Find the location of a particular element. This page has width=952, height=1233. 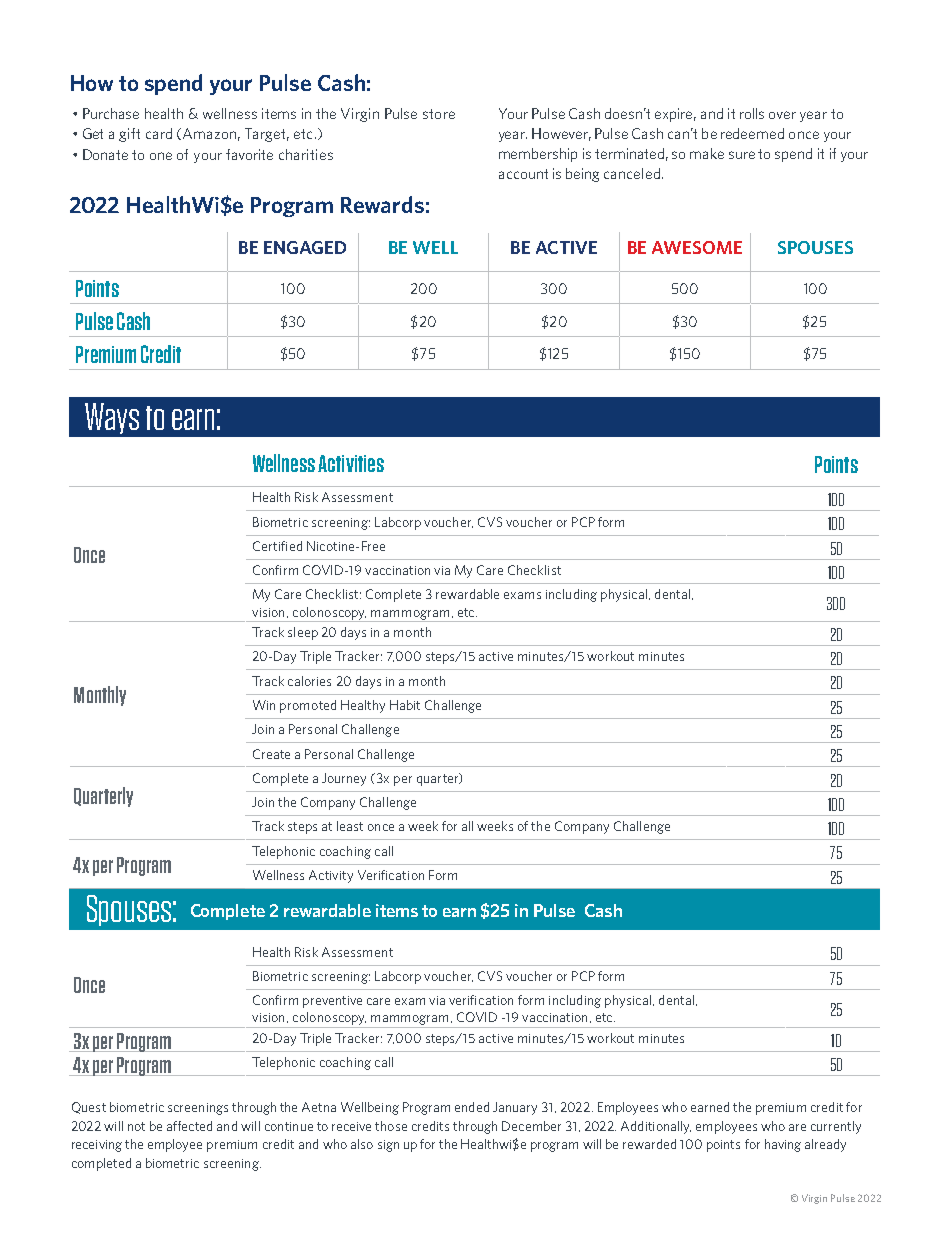

Activities is located at coordinates (351, 463).
